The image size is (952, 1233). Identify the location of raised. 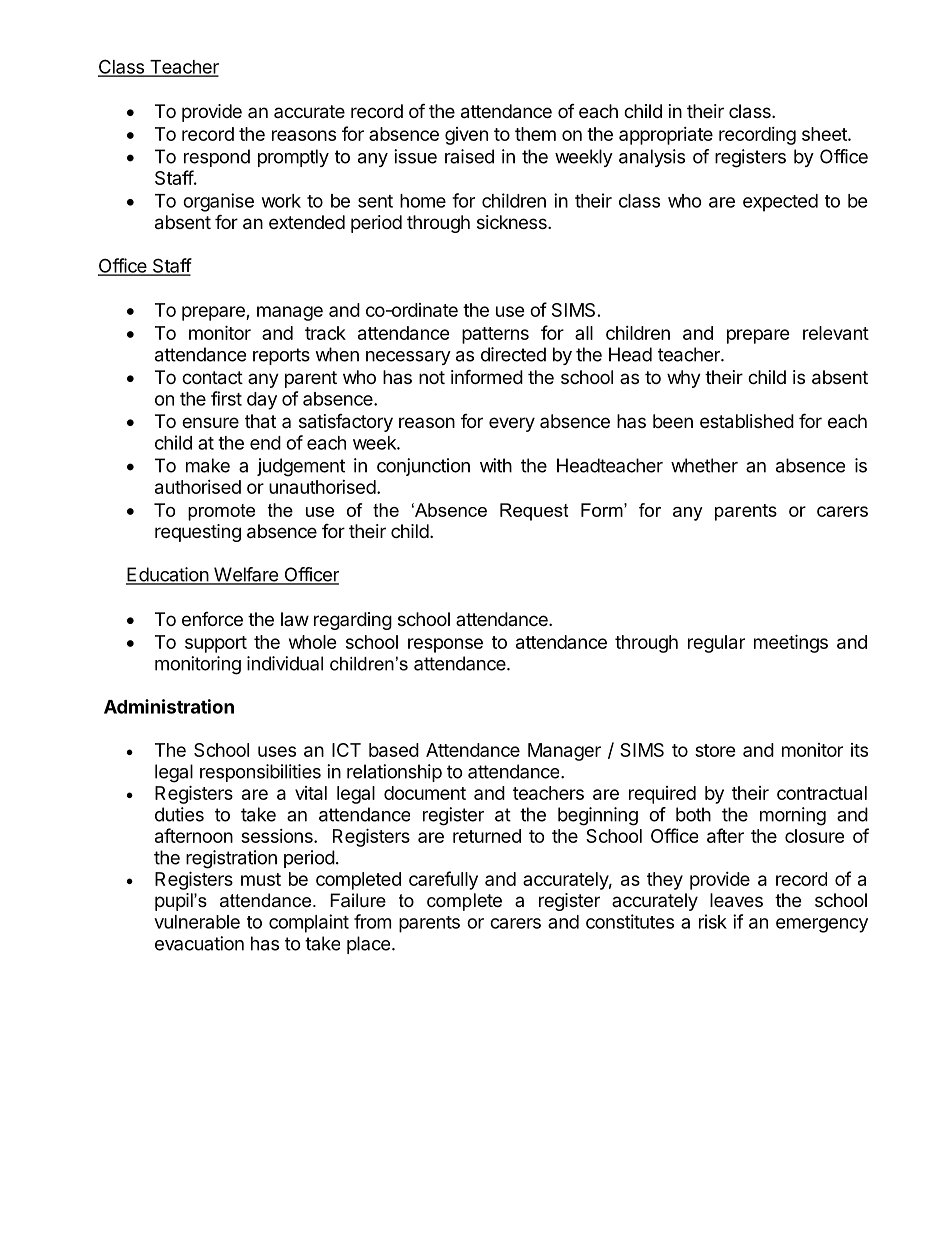
(469, 156).
